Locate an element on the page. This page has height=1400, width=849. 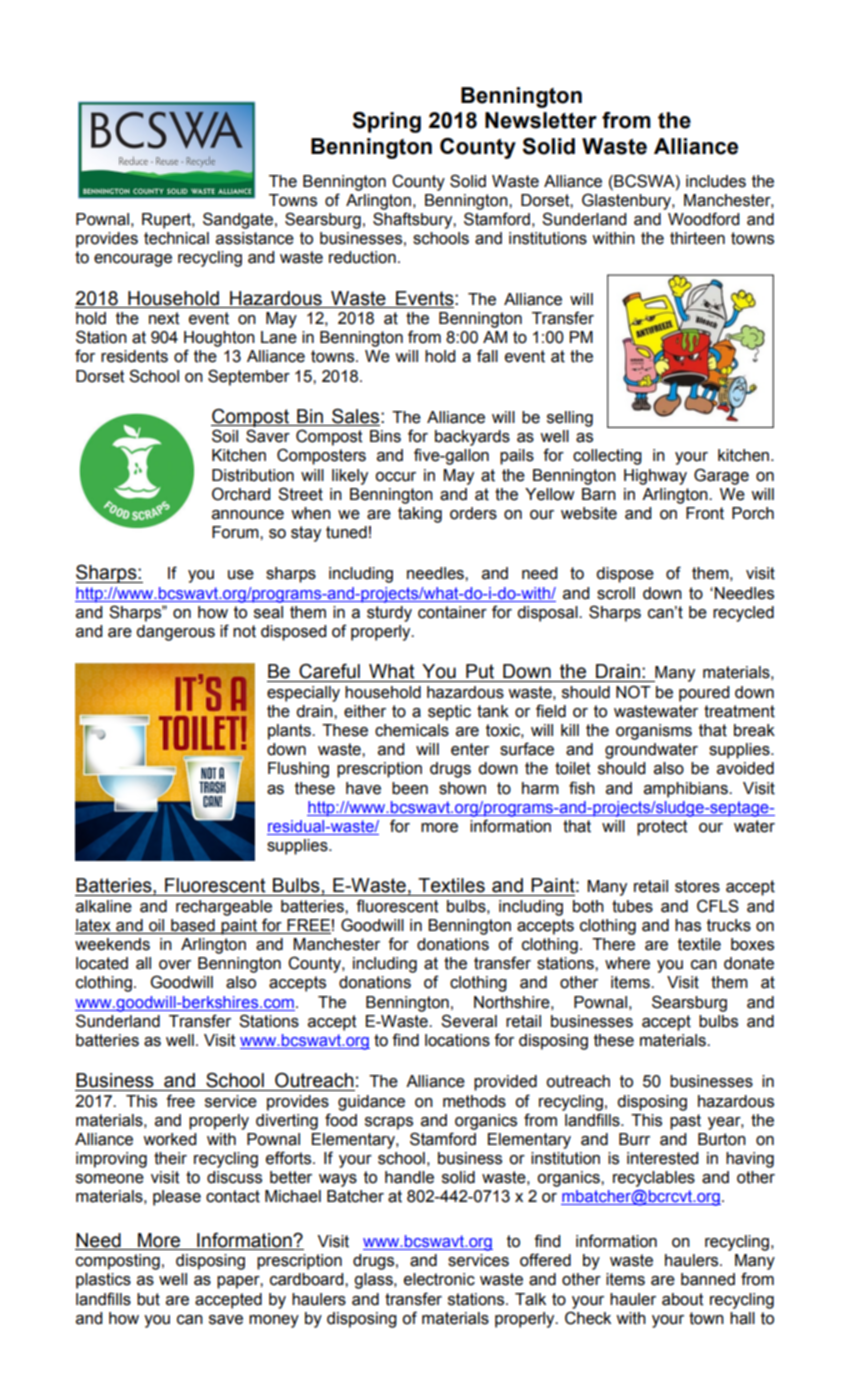
plastics is located at coordinates (103, 1281).
